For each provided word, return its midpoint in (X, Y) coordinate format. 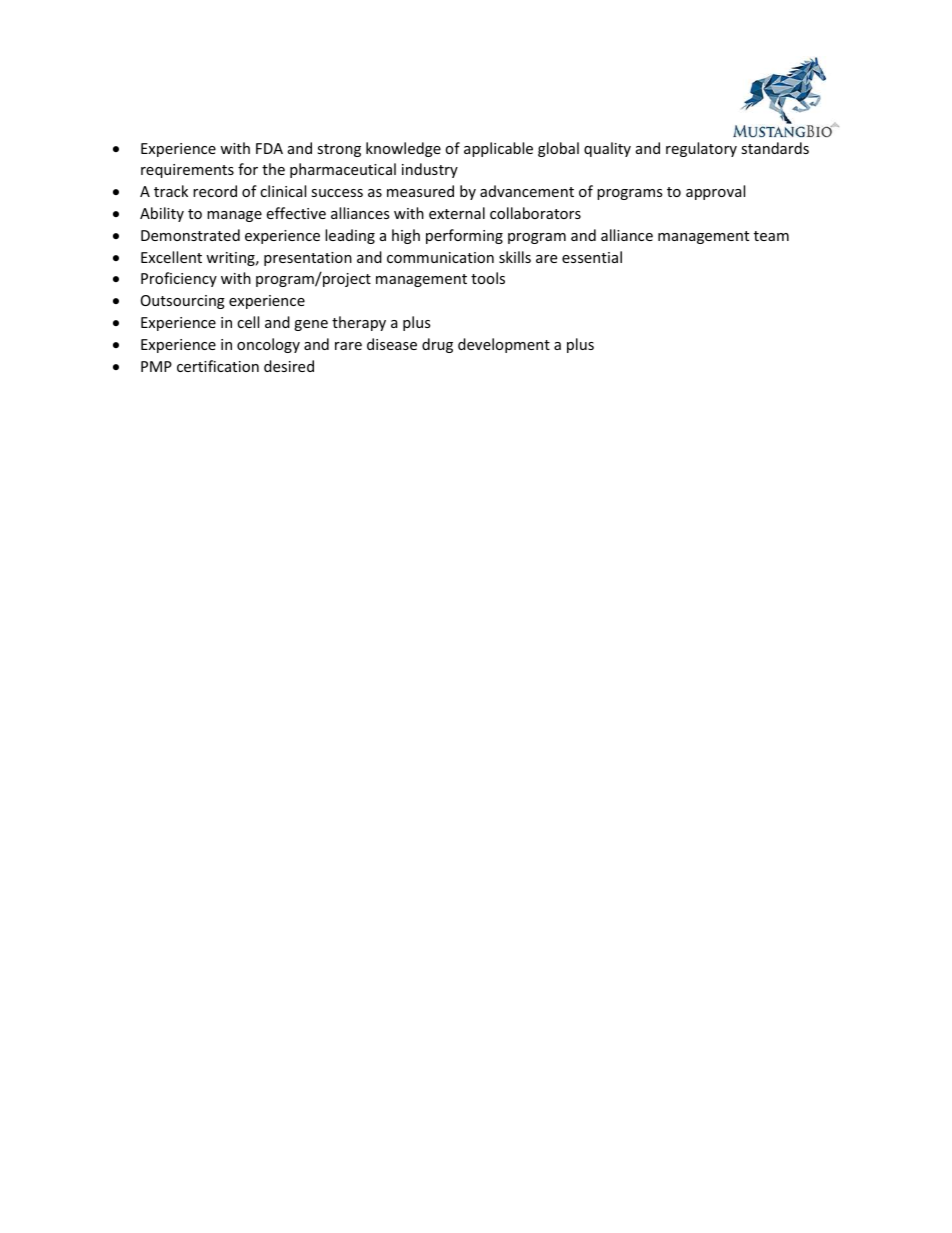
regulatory (701, 149)
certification (218, 366)
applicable (498, 149)
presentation (308, 259)
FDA (269, 148)
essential (592, 257)
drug (437, 345)
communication (440, 257)
